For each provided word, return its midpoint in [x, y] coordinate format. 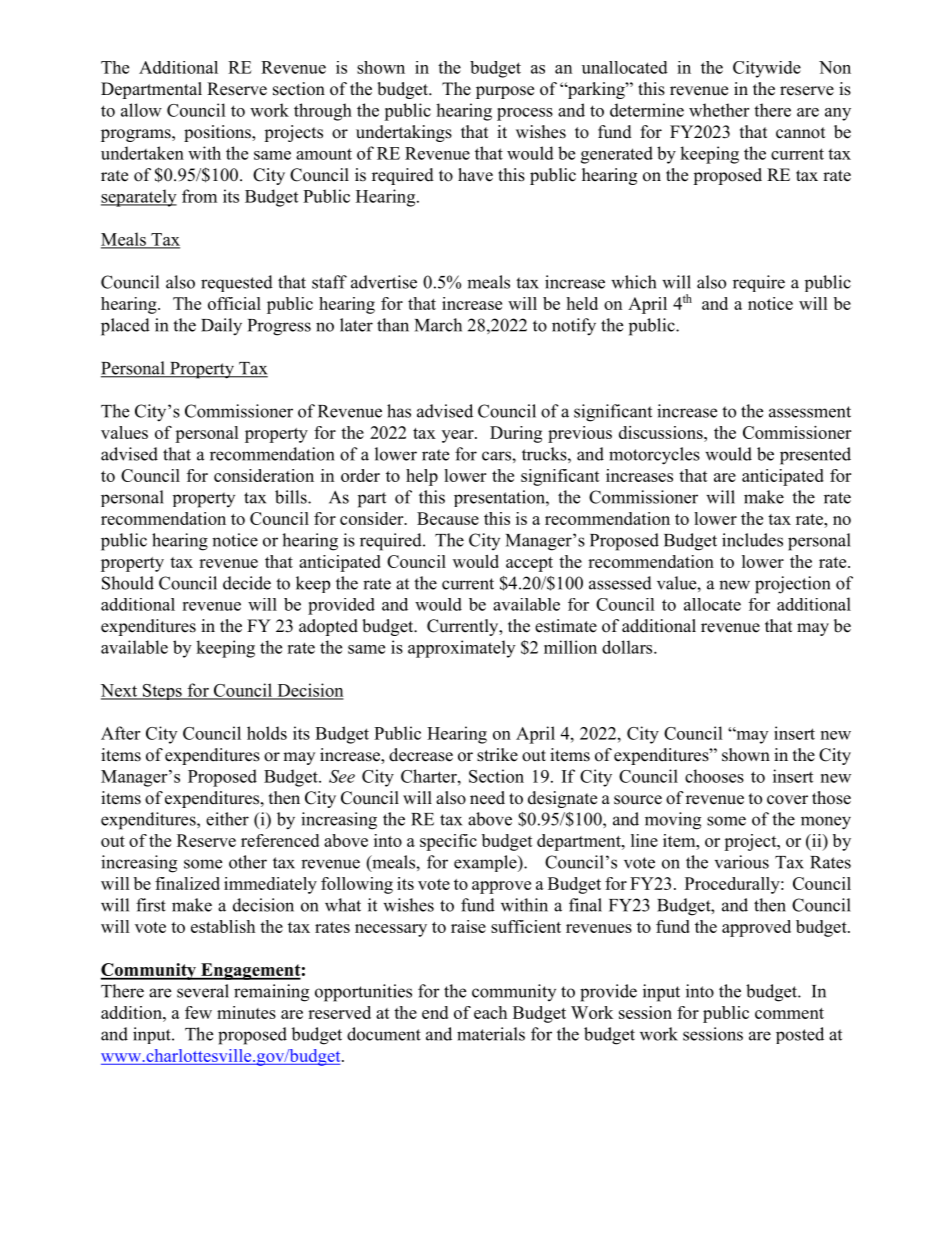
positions [218, 133]
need [487, 798]
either [227, 819]
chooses [714, 776]
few [198, 1012]
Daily [221, 327]
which [633, 282]
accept [529, 564]
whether [719, 110]
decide [247, 583]
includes [752, 540]
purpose [505, 92]
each [490, 1012]
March [438, 325]
